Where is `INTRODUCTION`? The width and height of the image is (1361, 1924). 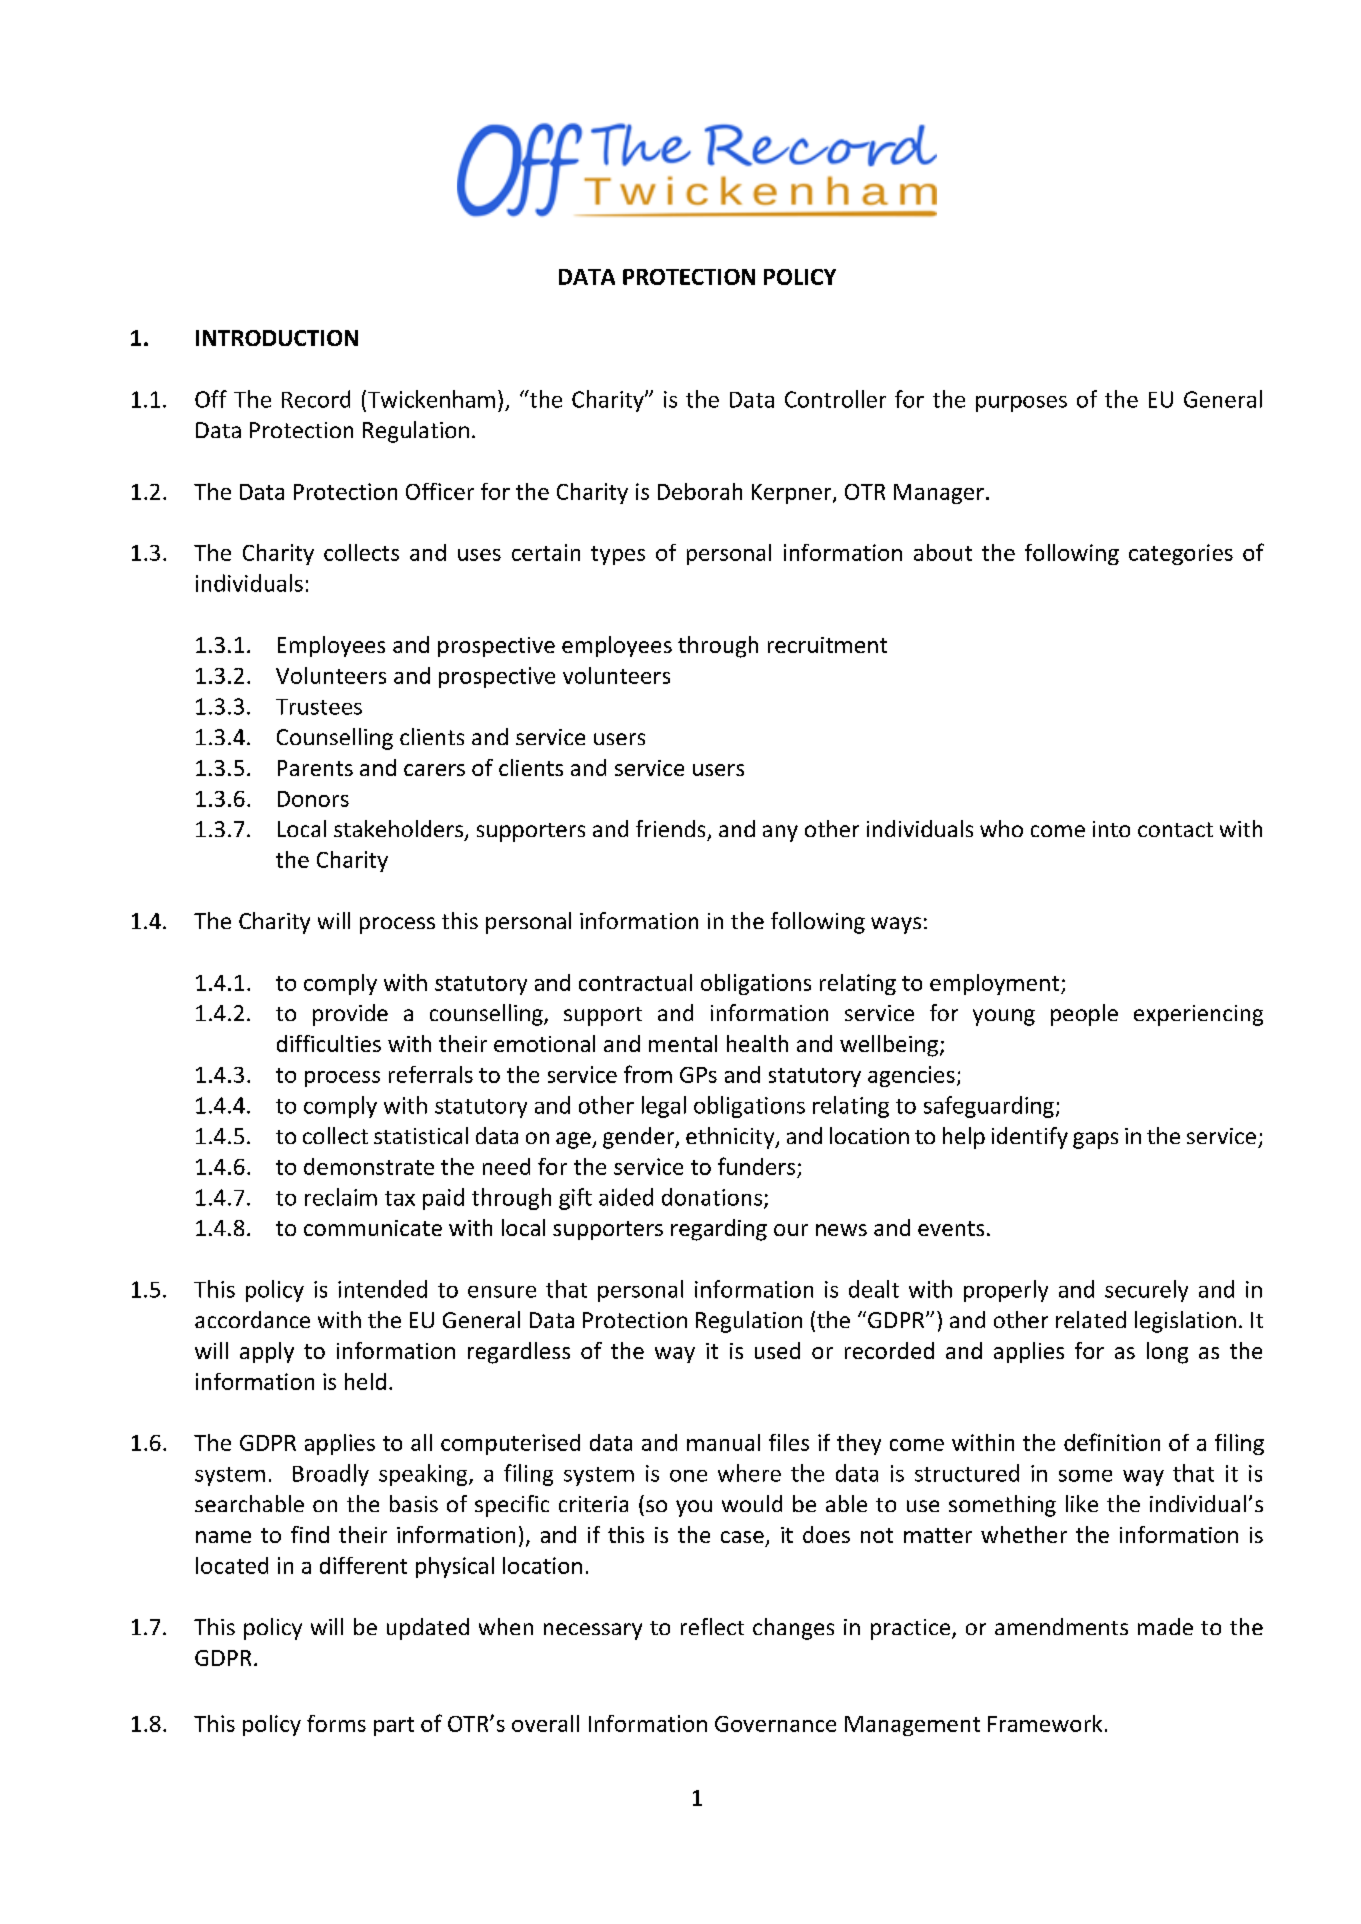 INTRODUCTION is located at coordinates (277, 338).
